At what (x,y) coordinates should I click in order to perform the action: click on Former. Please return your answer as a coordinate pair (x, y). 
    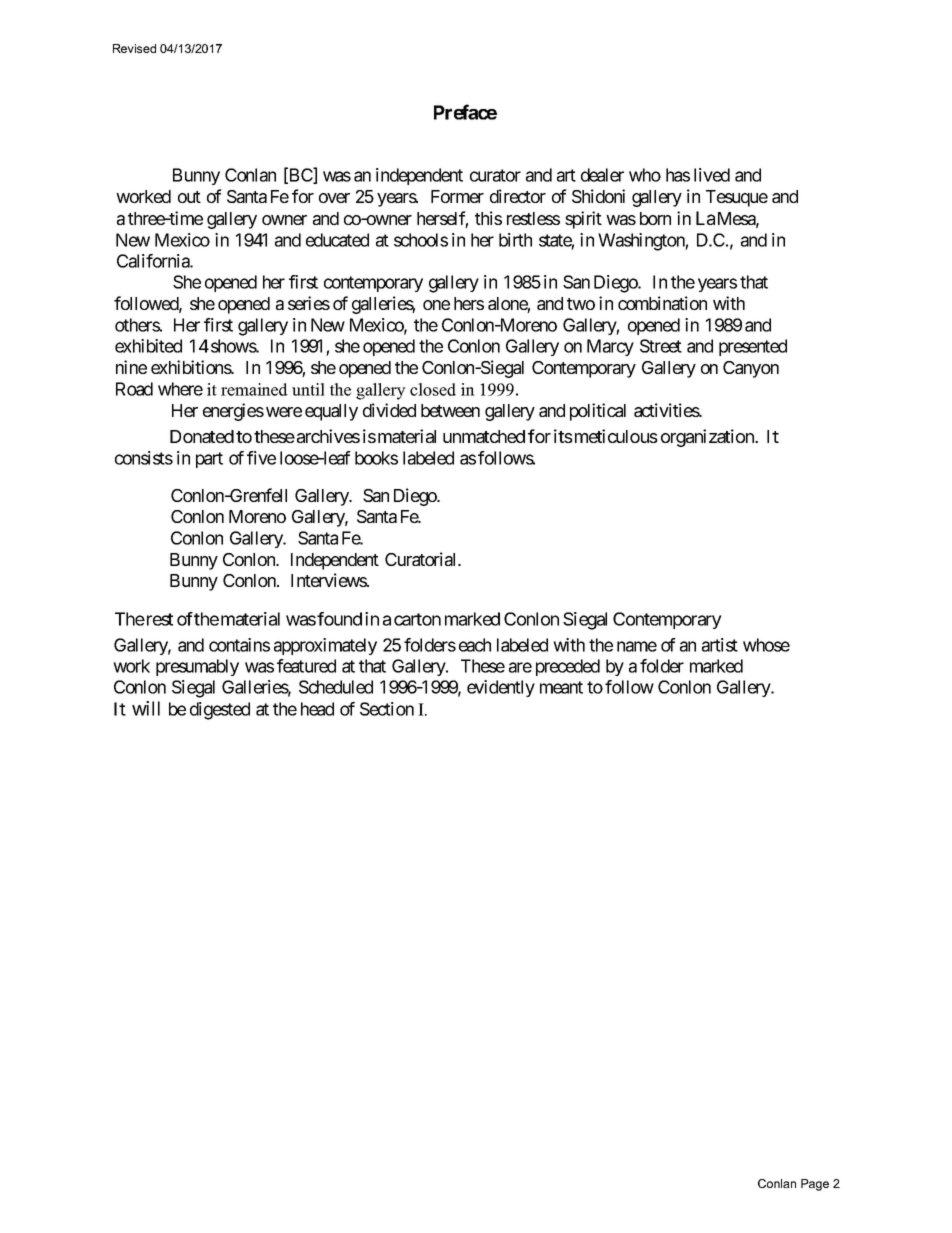
    Looking at the image, I should click on (457, 196).
